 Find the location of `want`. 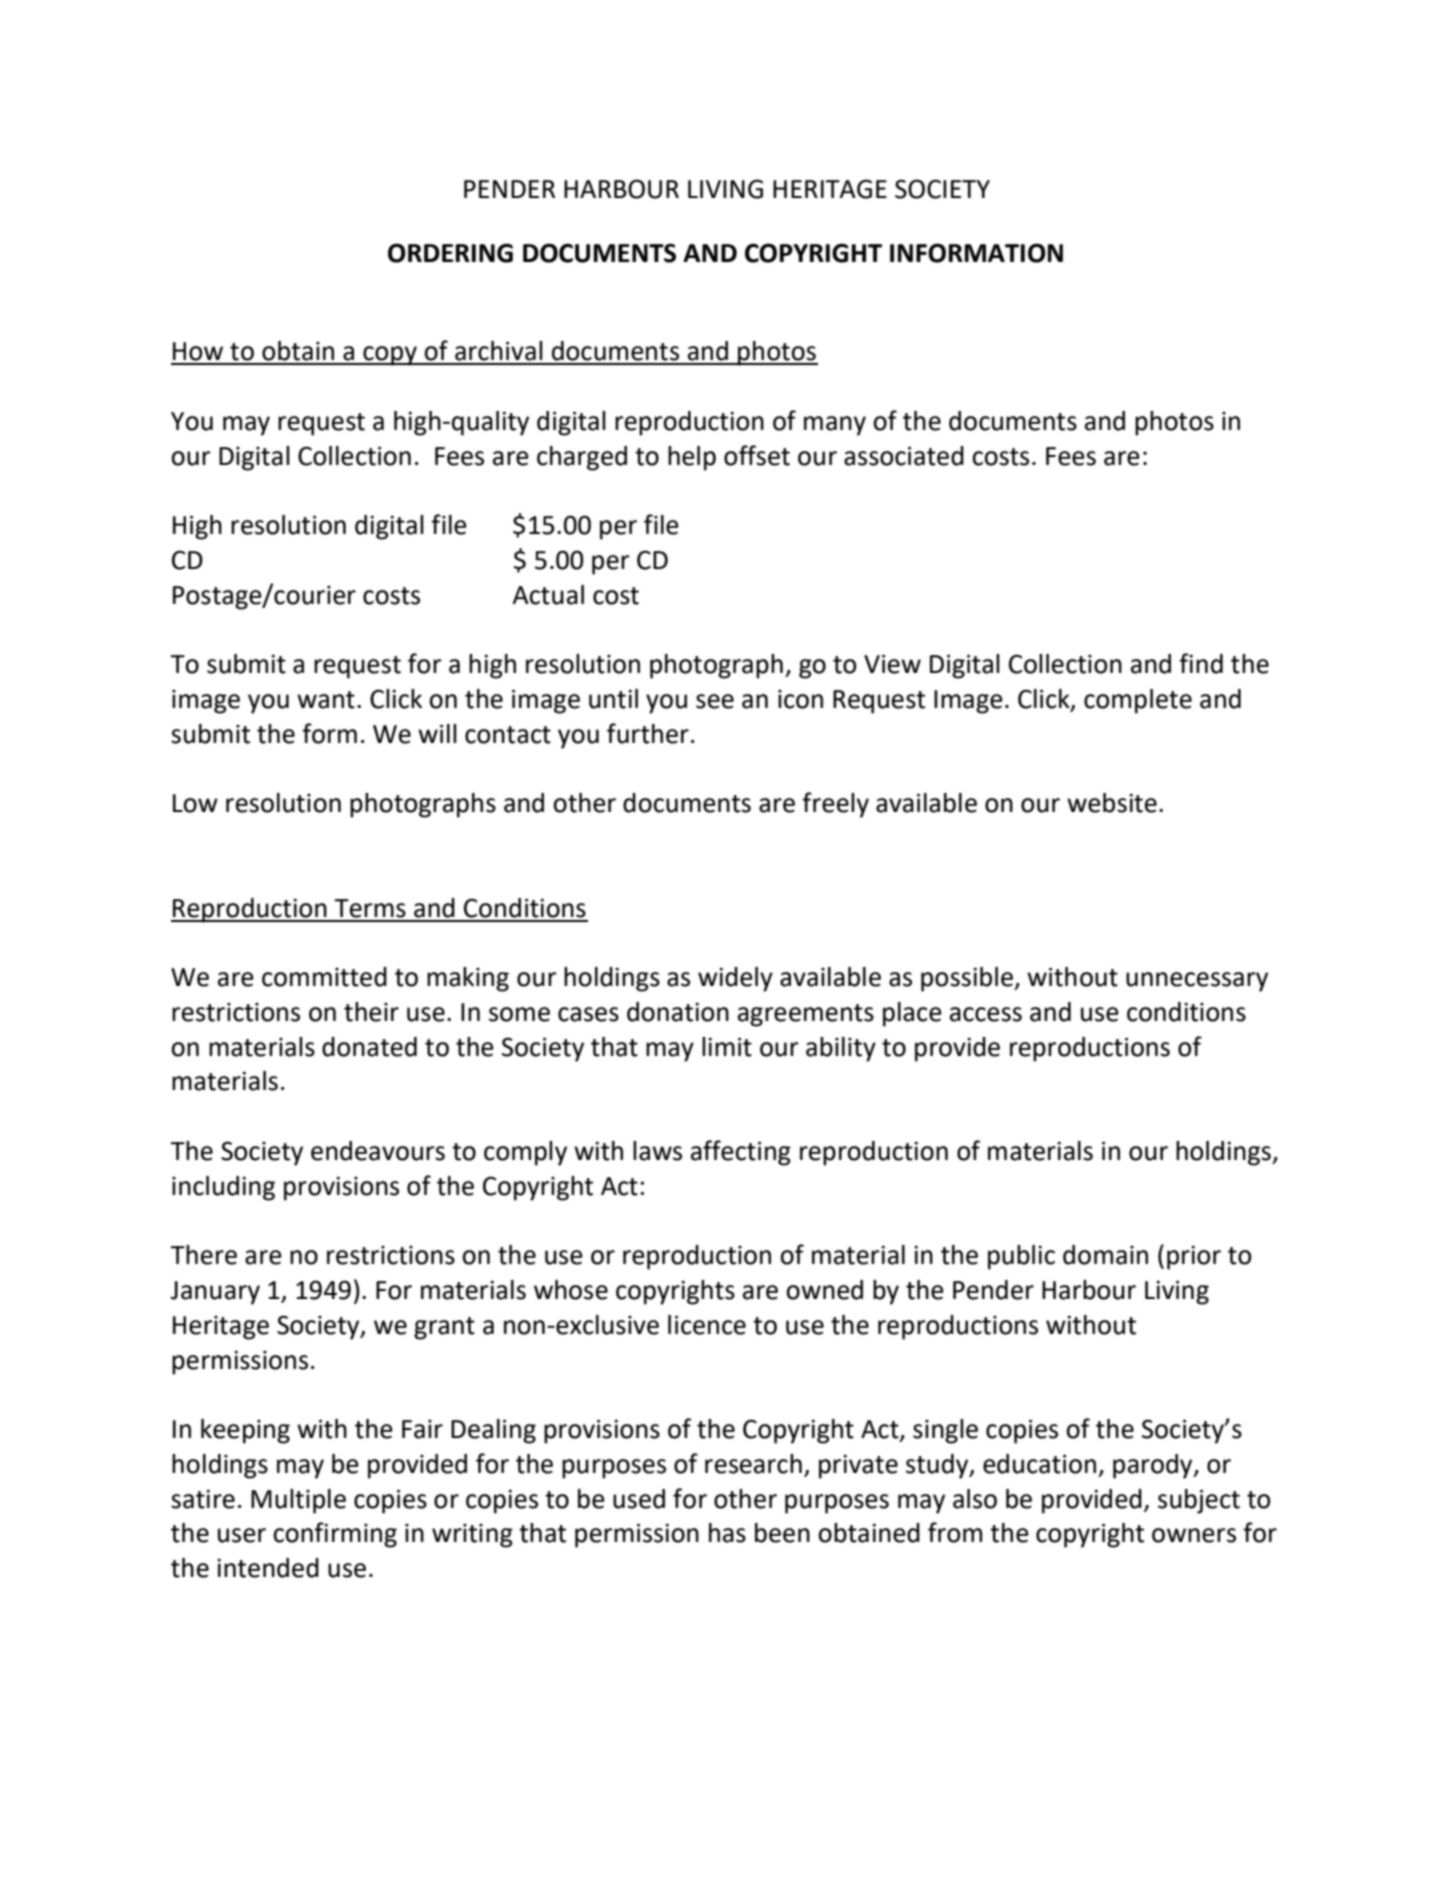

want is located at coordinates (326, 700).
